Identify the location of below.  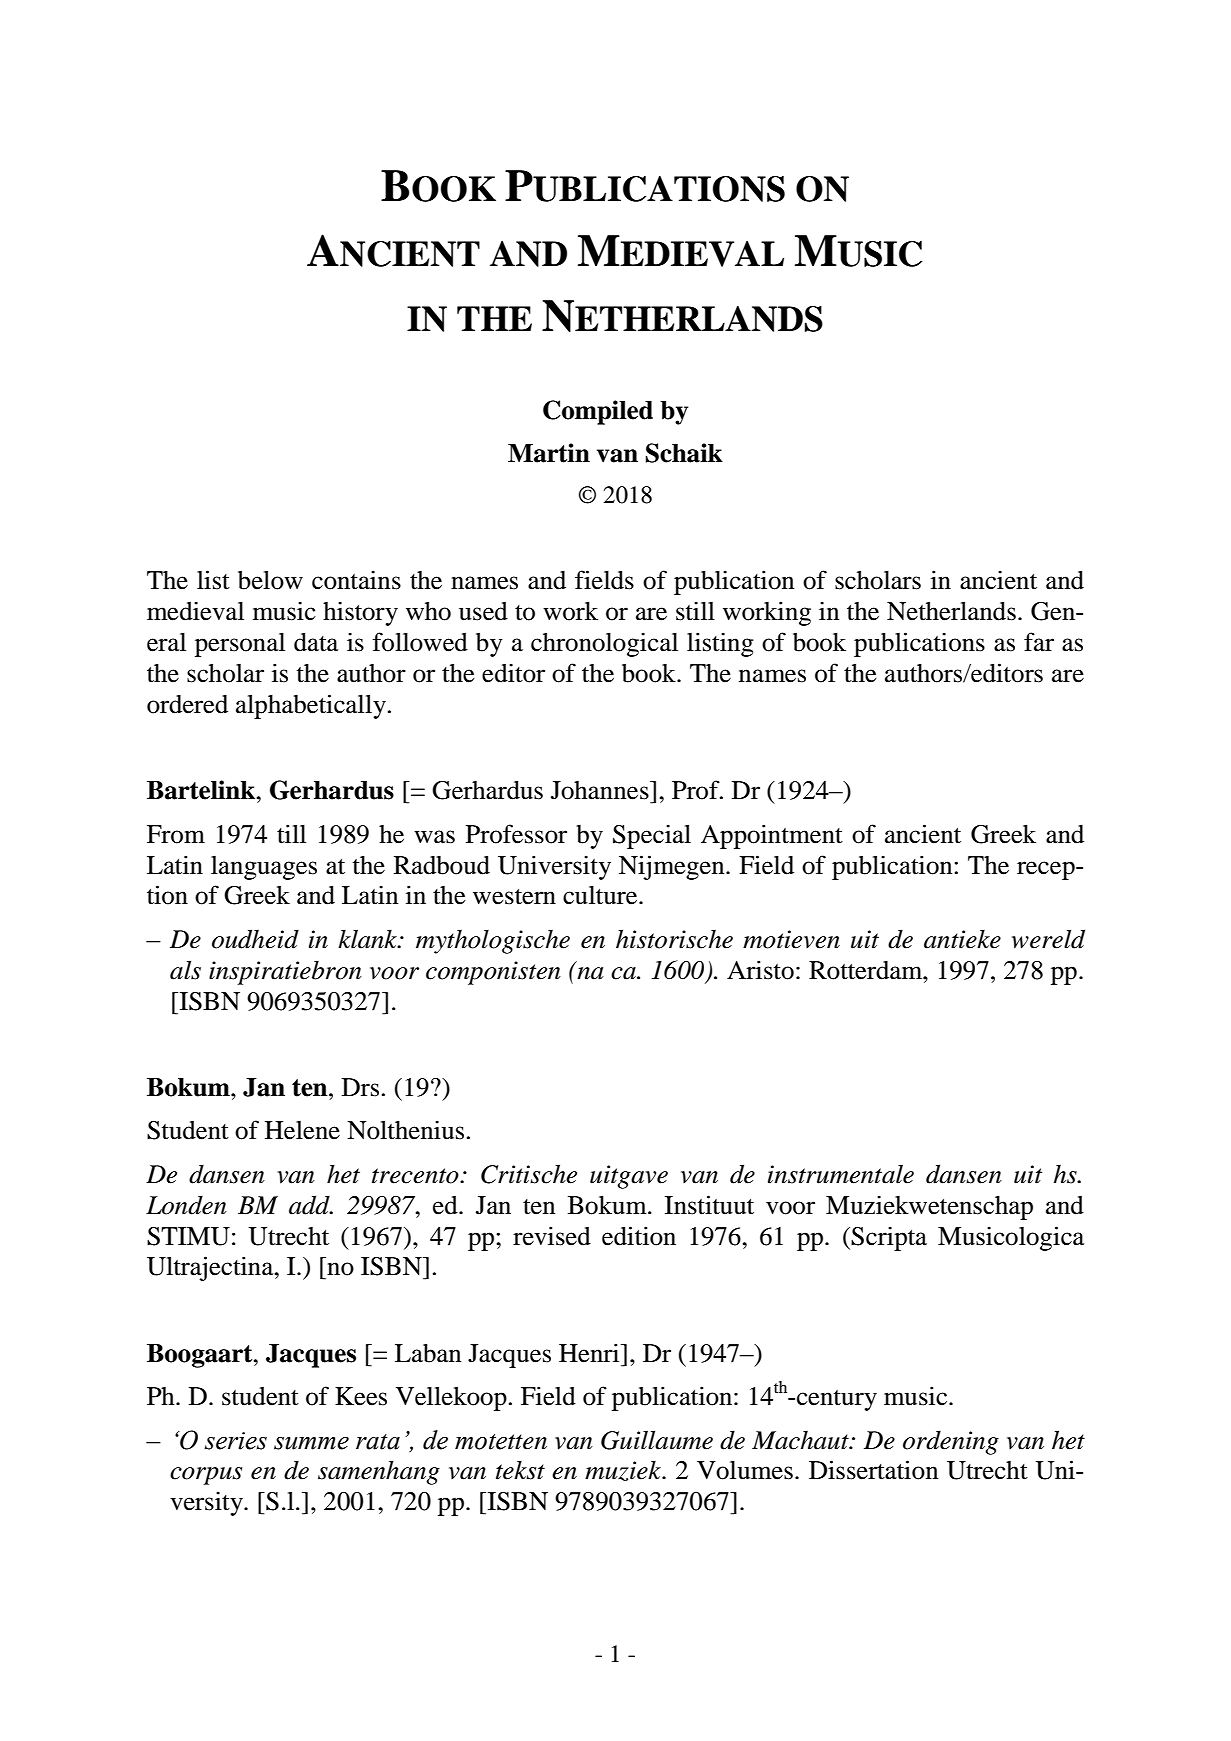
(270, 580).
